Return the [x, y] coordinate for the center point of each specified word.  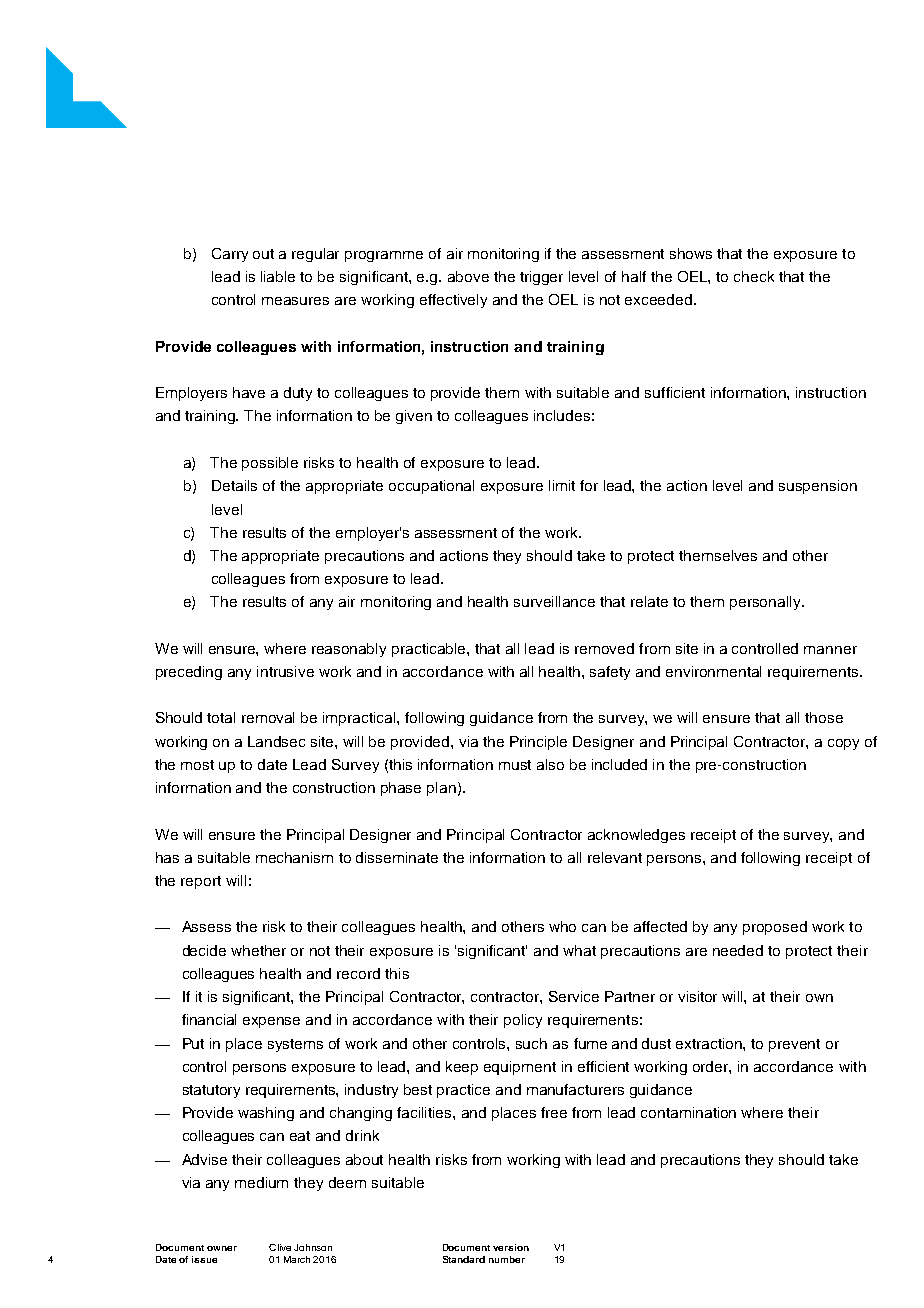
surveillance [554, 601]
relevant [615, 857]
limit [562, 485]
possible [270, 464]
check [754, 276]
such [531, 1043]
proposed [775, 928]
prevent [794, 1045]
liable [278, 276]
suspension [818, 487]
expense [271, 1022]
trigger [541, 278]
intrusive [285, 671]
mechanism [294, 857]
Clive [280, 1247]
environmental [713, 671]
